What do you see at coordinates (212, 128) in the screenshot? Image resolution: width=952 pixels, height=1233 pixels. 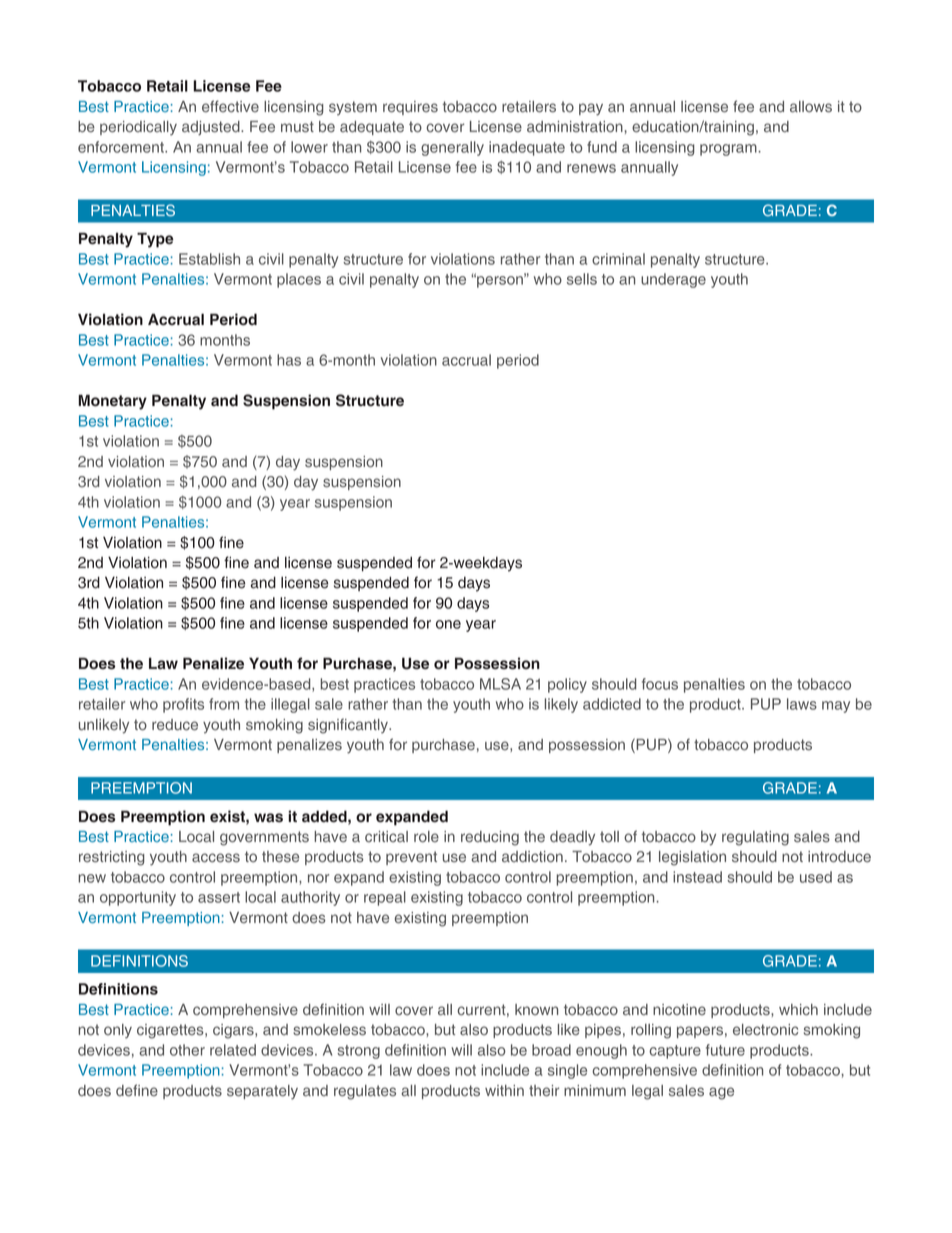 I see `adjusted` at bounding box center [212, 128].
